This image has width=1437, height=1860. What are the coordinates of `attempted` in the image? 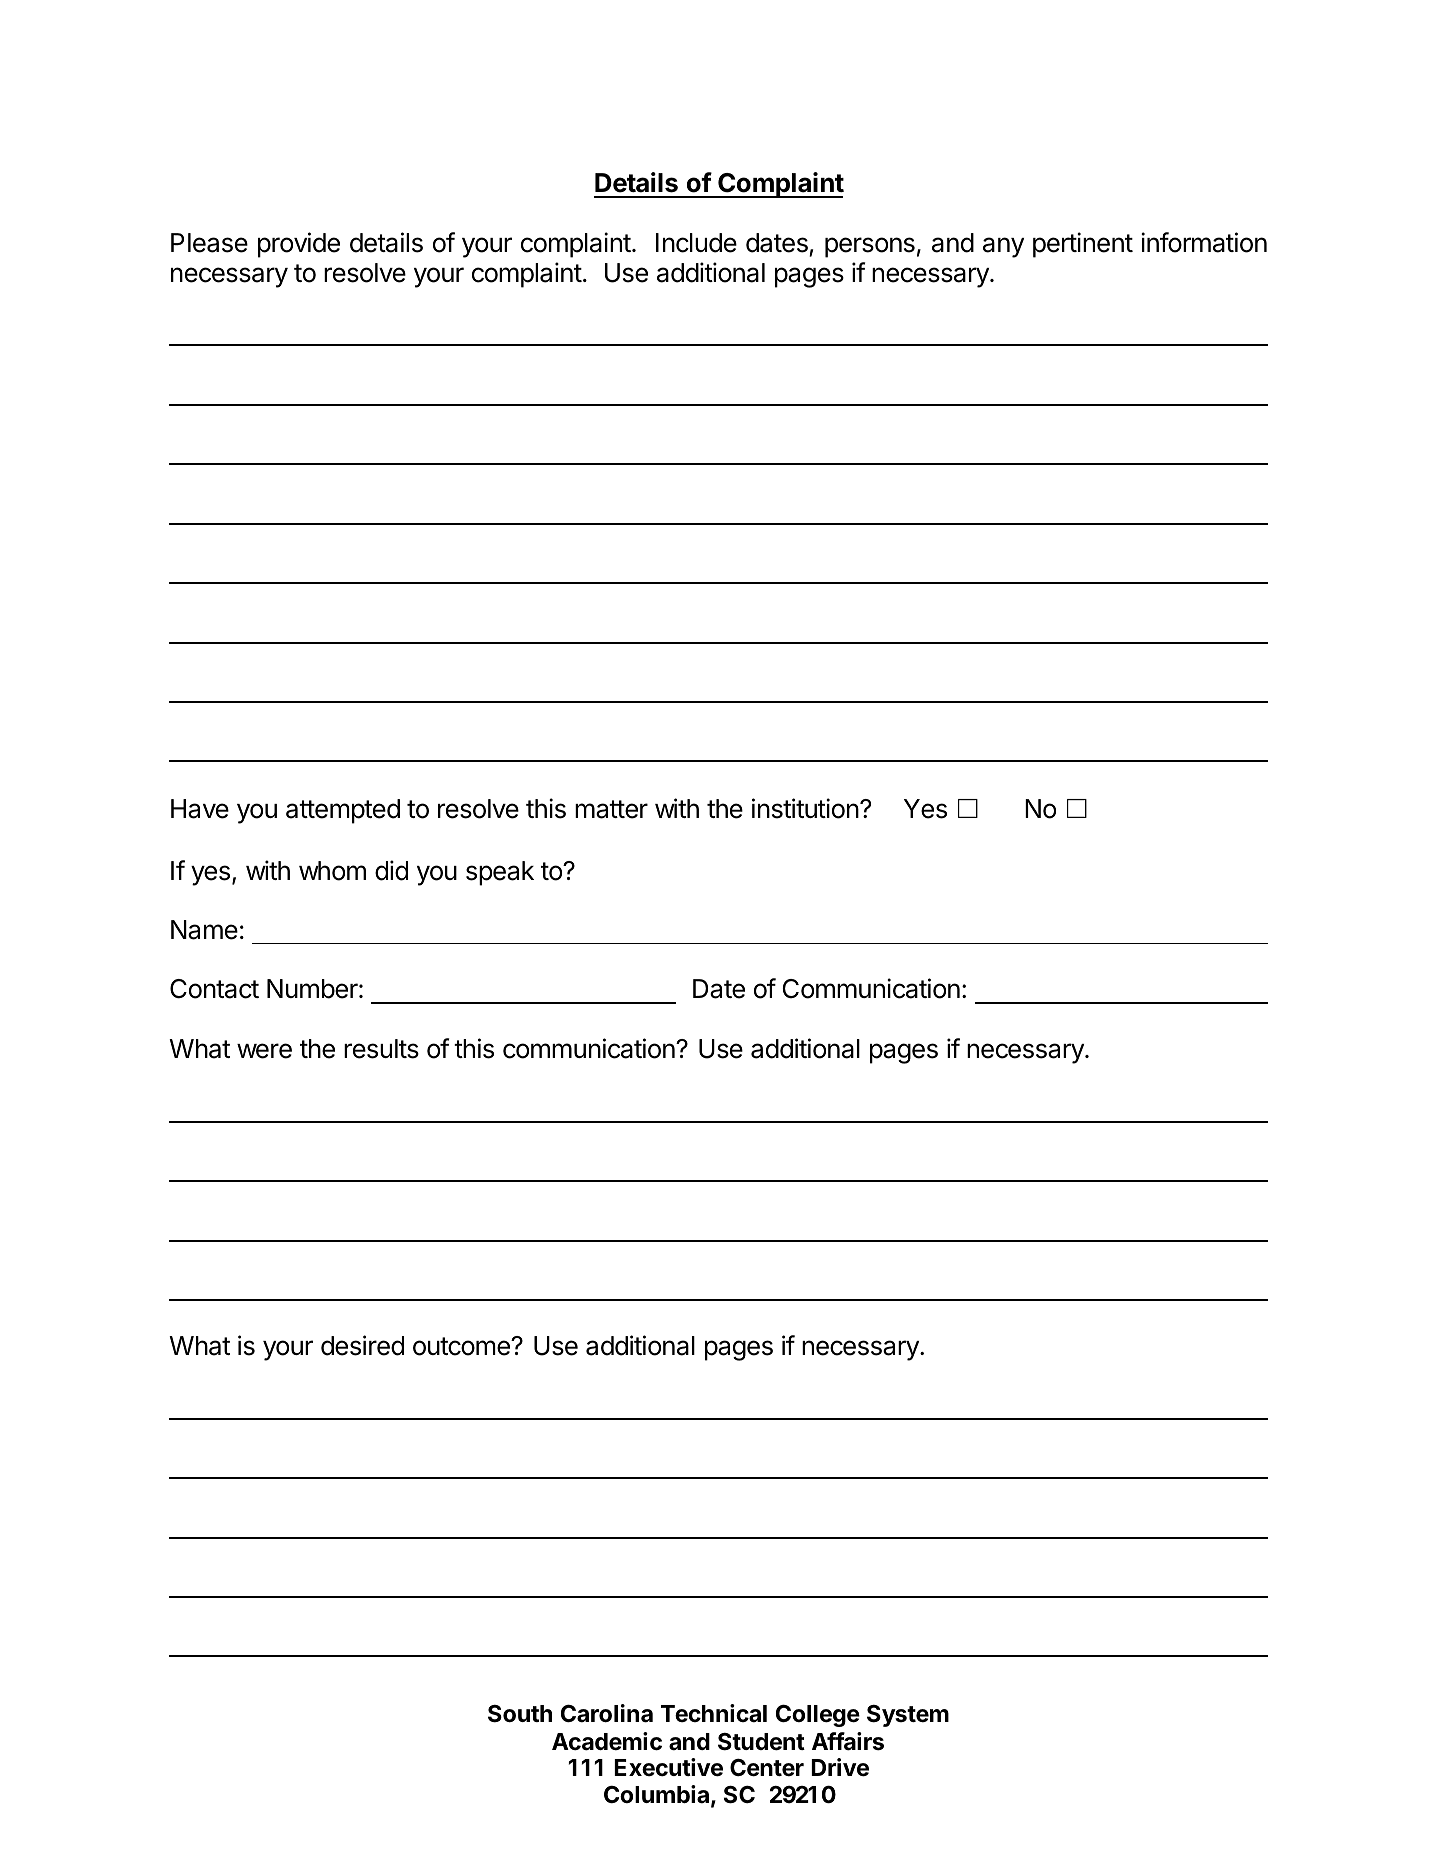 It's located at (343, 811).
